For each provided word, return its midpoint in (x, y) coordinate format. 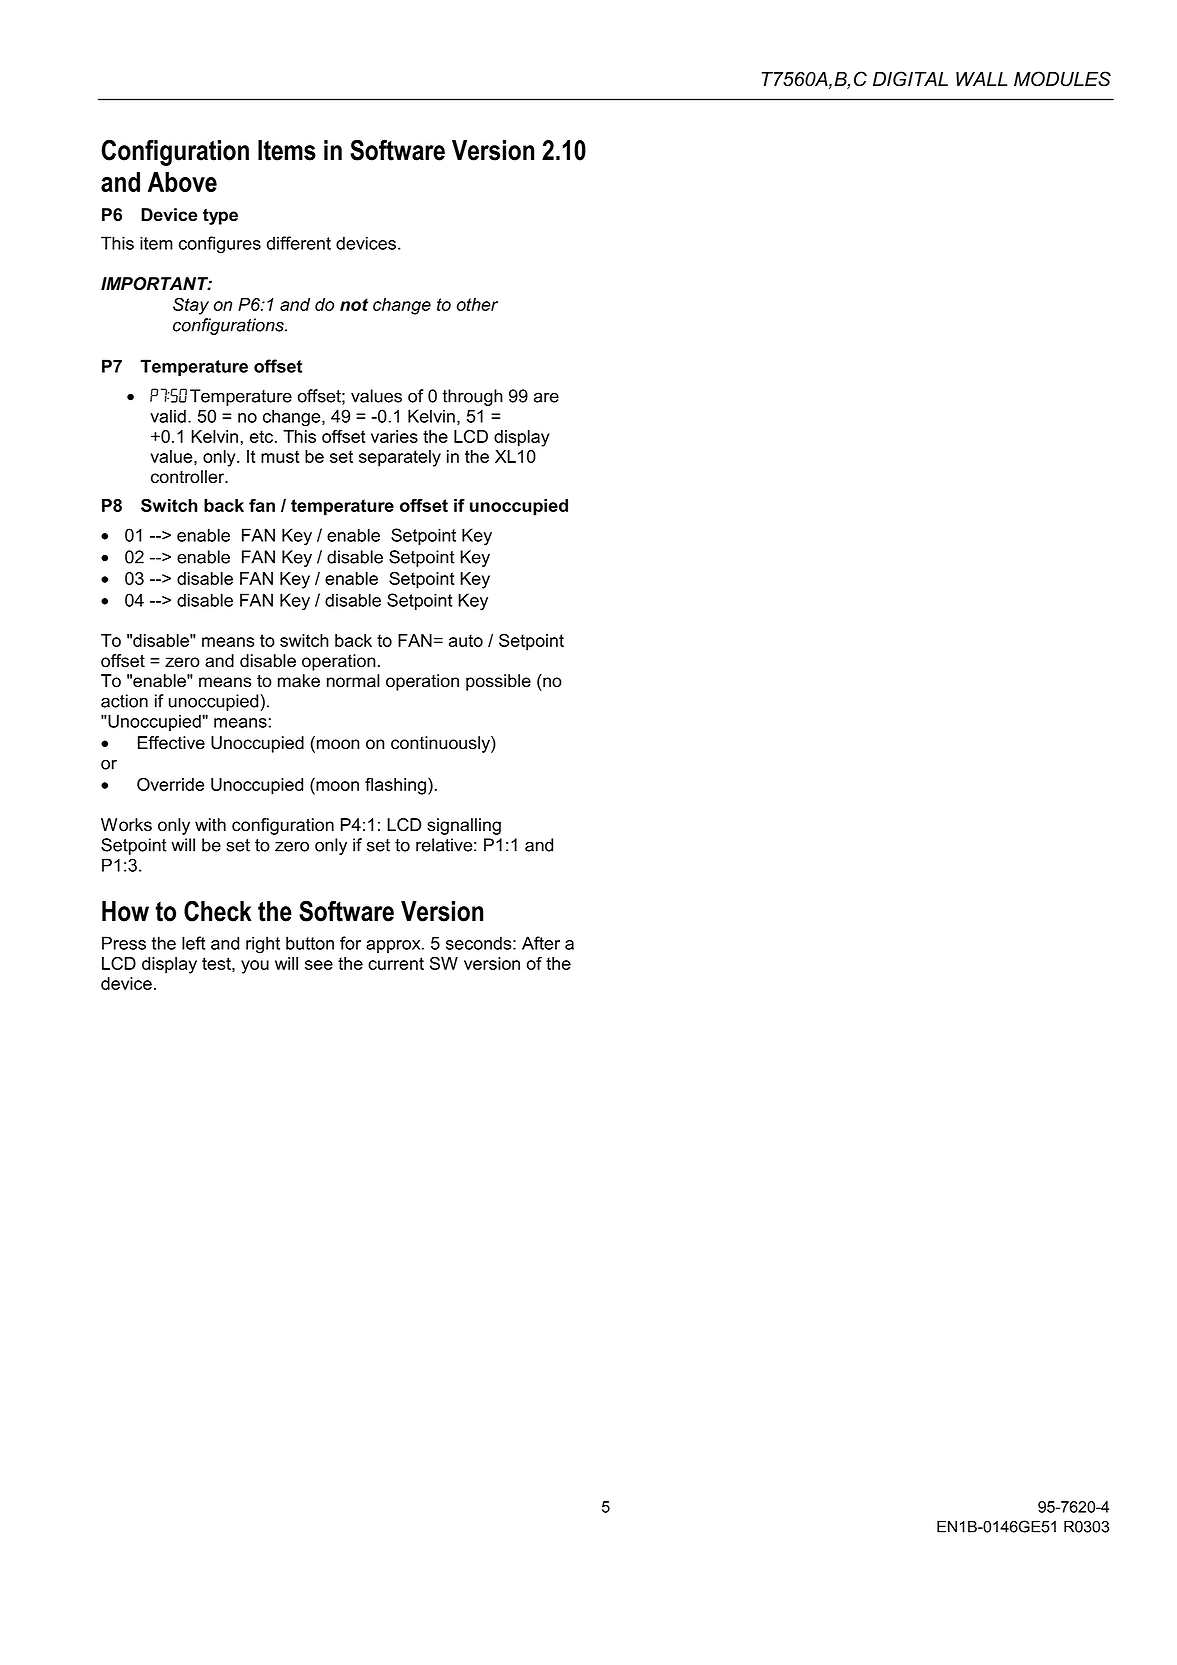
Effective (171, 743)
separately (400, 458)
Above (182, 182)
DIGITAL (910, 79)
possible (498, 682)
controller (189, 477)
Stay (191, 306)
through (472, 397)
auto (466, 640)
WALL (981, 79)
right (263, 945)
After (541, 943)
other (477, 304)
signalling (464, 826)
